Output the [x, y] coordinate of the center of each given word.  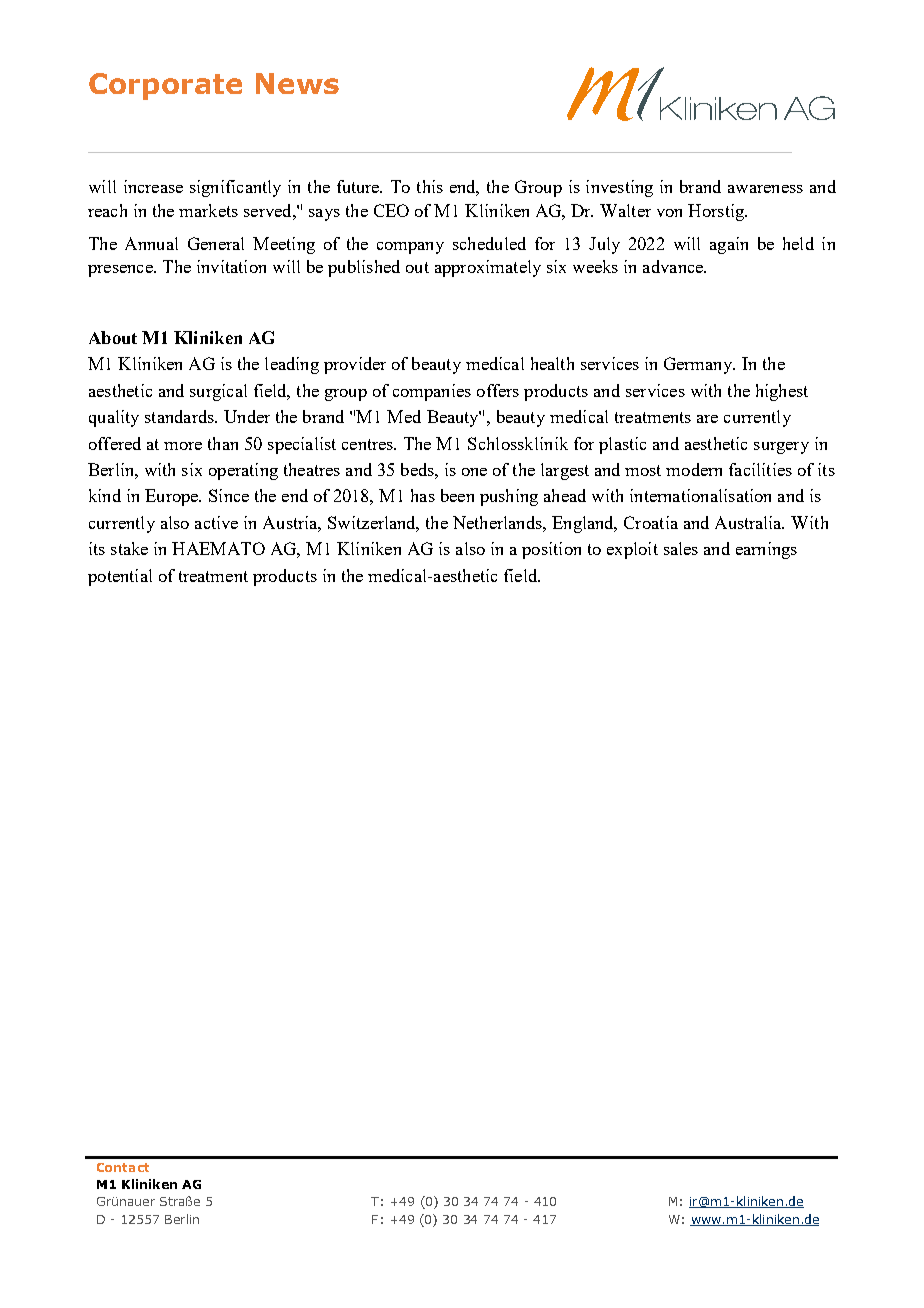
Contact [123, 1167]
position [551, 550]
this [430, 186]
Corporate [165, 86]
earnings [766, 550]
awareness [765, 189]
